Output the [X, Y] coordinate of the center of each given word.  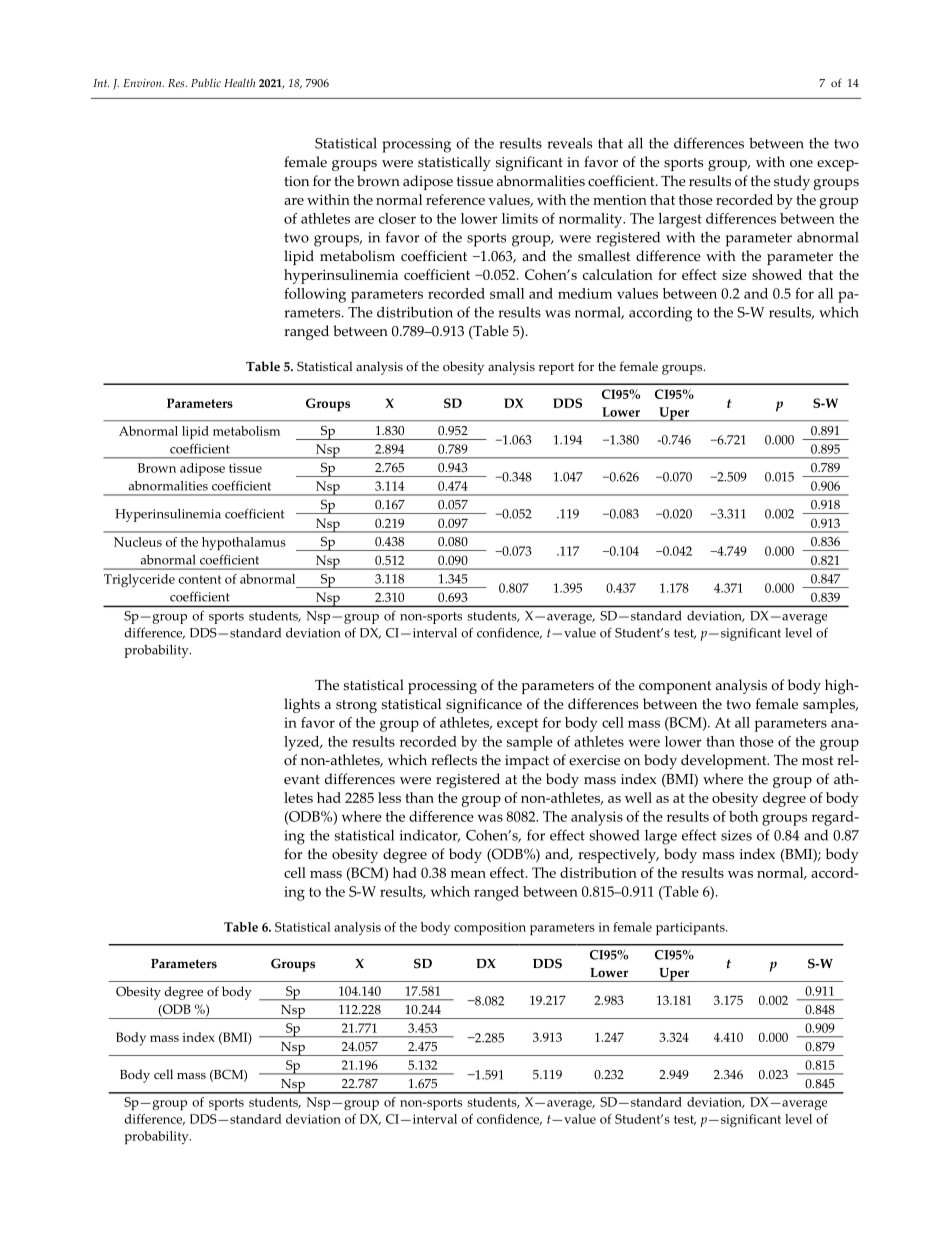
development [725, 761]
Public [206, 82]
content [199, 579]
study [792, 182]
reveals [569, 143]
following [315, 295]
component [675, 687]
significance [484, 705]
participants [691, 928]
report [556, 369]
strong [356, 706]
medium [585, 293]
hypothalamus [244, 543]
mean [468, 874]
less [389, 797]
